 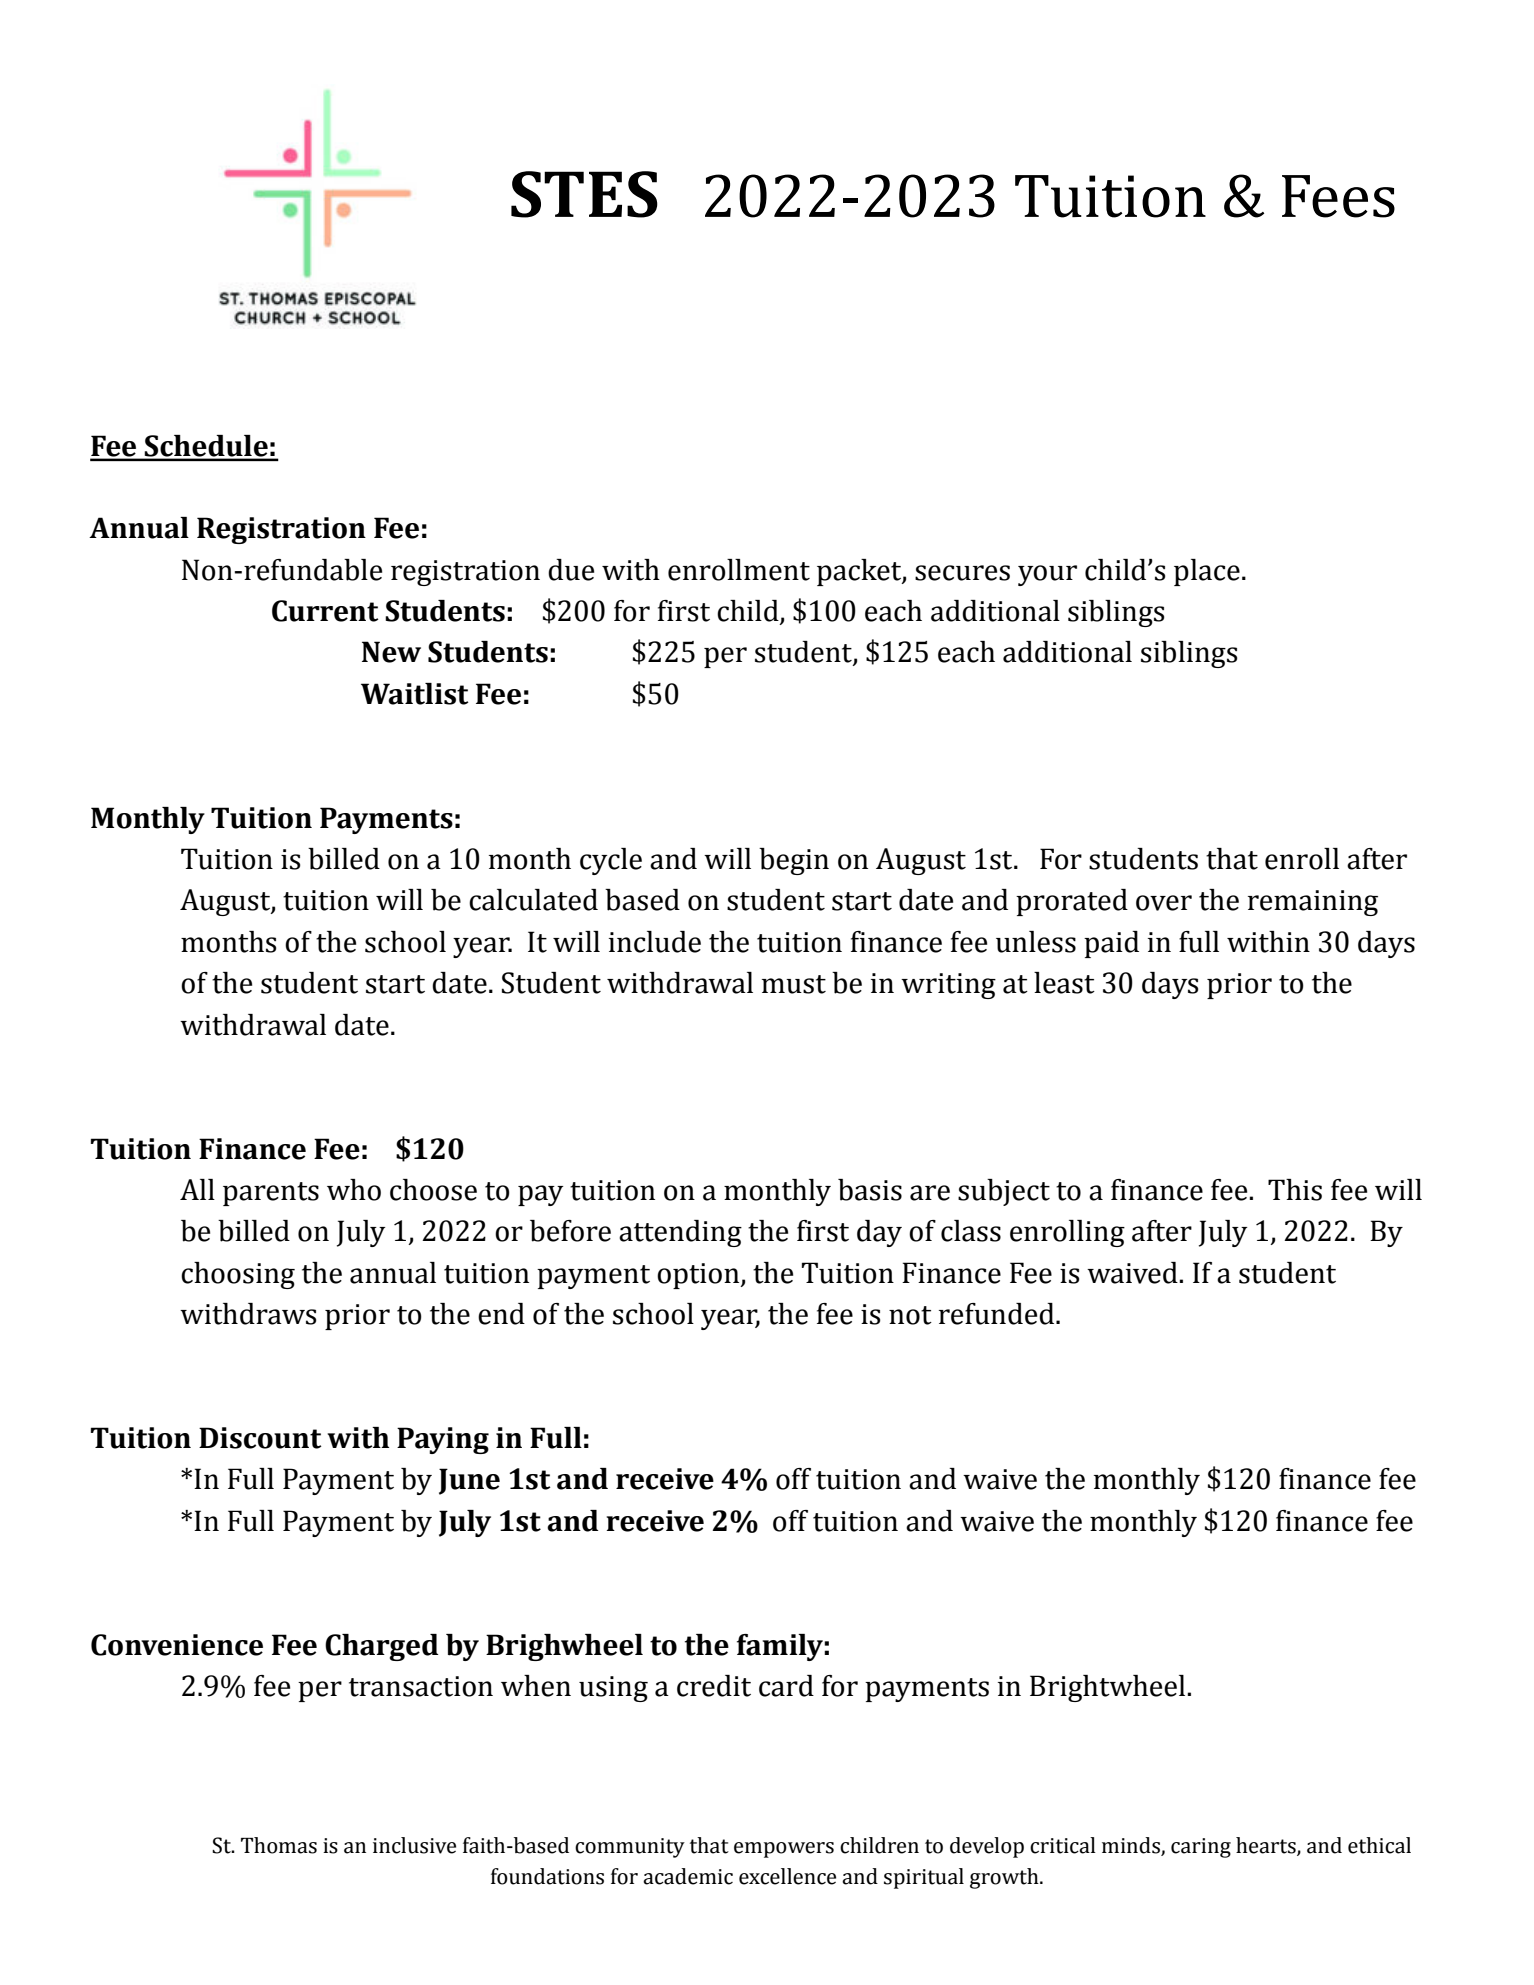 I want to click on empowers, so click(x=784, y=1850).
